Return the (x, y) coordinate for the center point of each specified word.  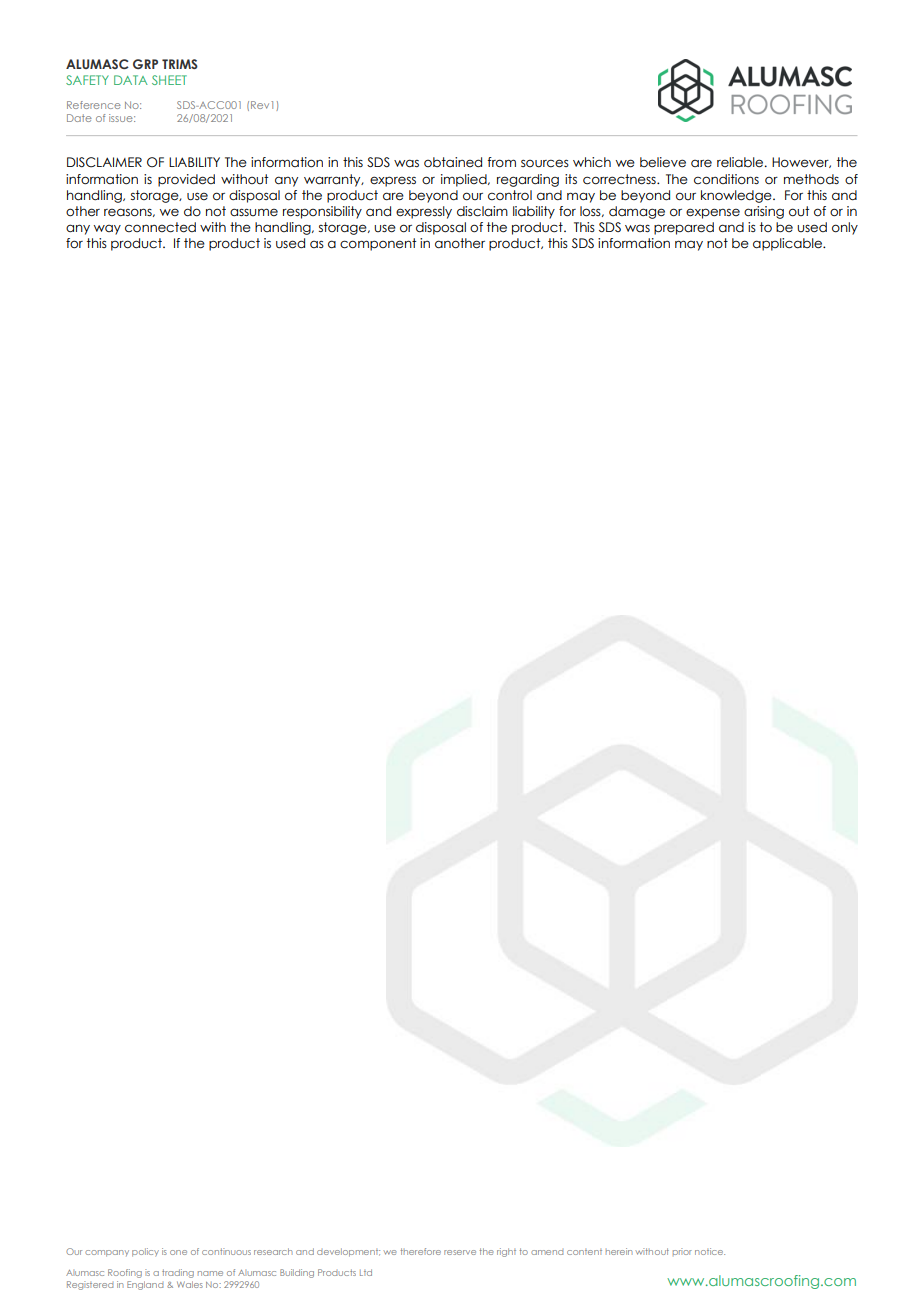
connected (160, 227)
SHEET (169, 80)
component (378, 244)
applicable (788, 244)
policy (145, 1252)
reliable (741, 162)
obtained (453, 162)
